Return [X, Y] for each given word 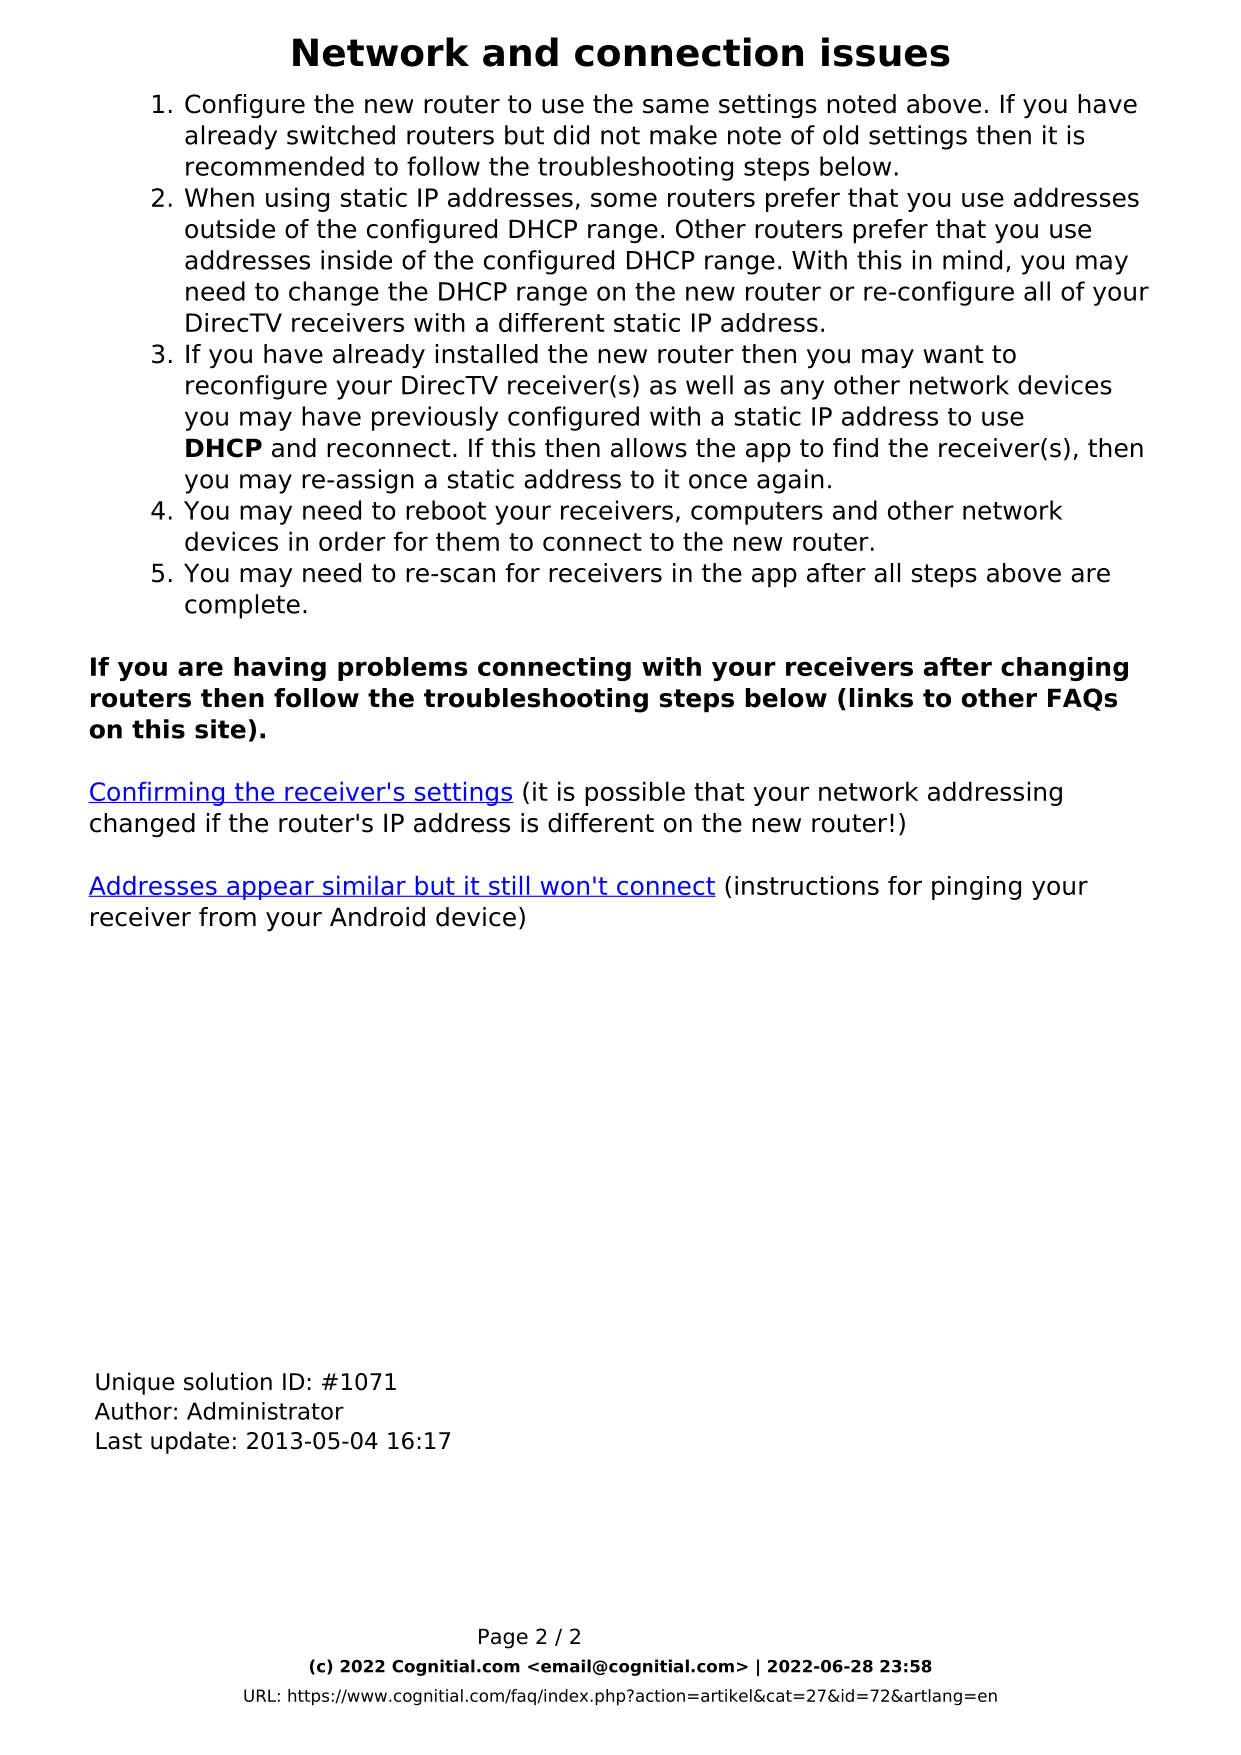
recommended [275, 166]
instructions [807, 885]
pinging [976, 888]
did [571, 135]
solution [228, 1381]
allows [649, 448]
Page [503, 1639]
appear [270, 890]
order [352, 541]
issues [886, 52]
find [855, 448]
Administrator [265, 1411]
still [509, 886]
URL [260, 1695]
